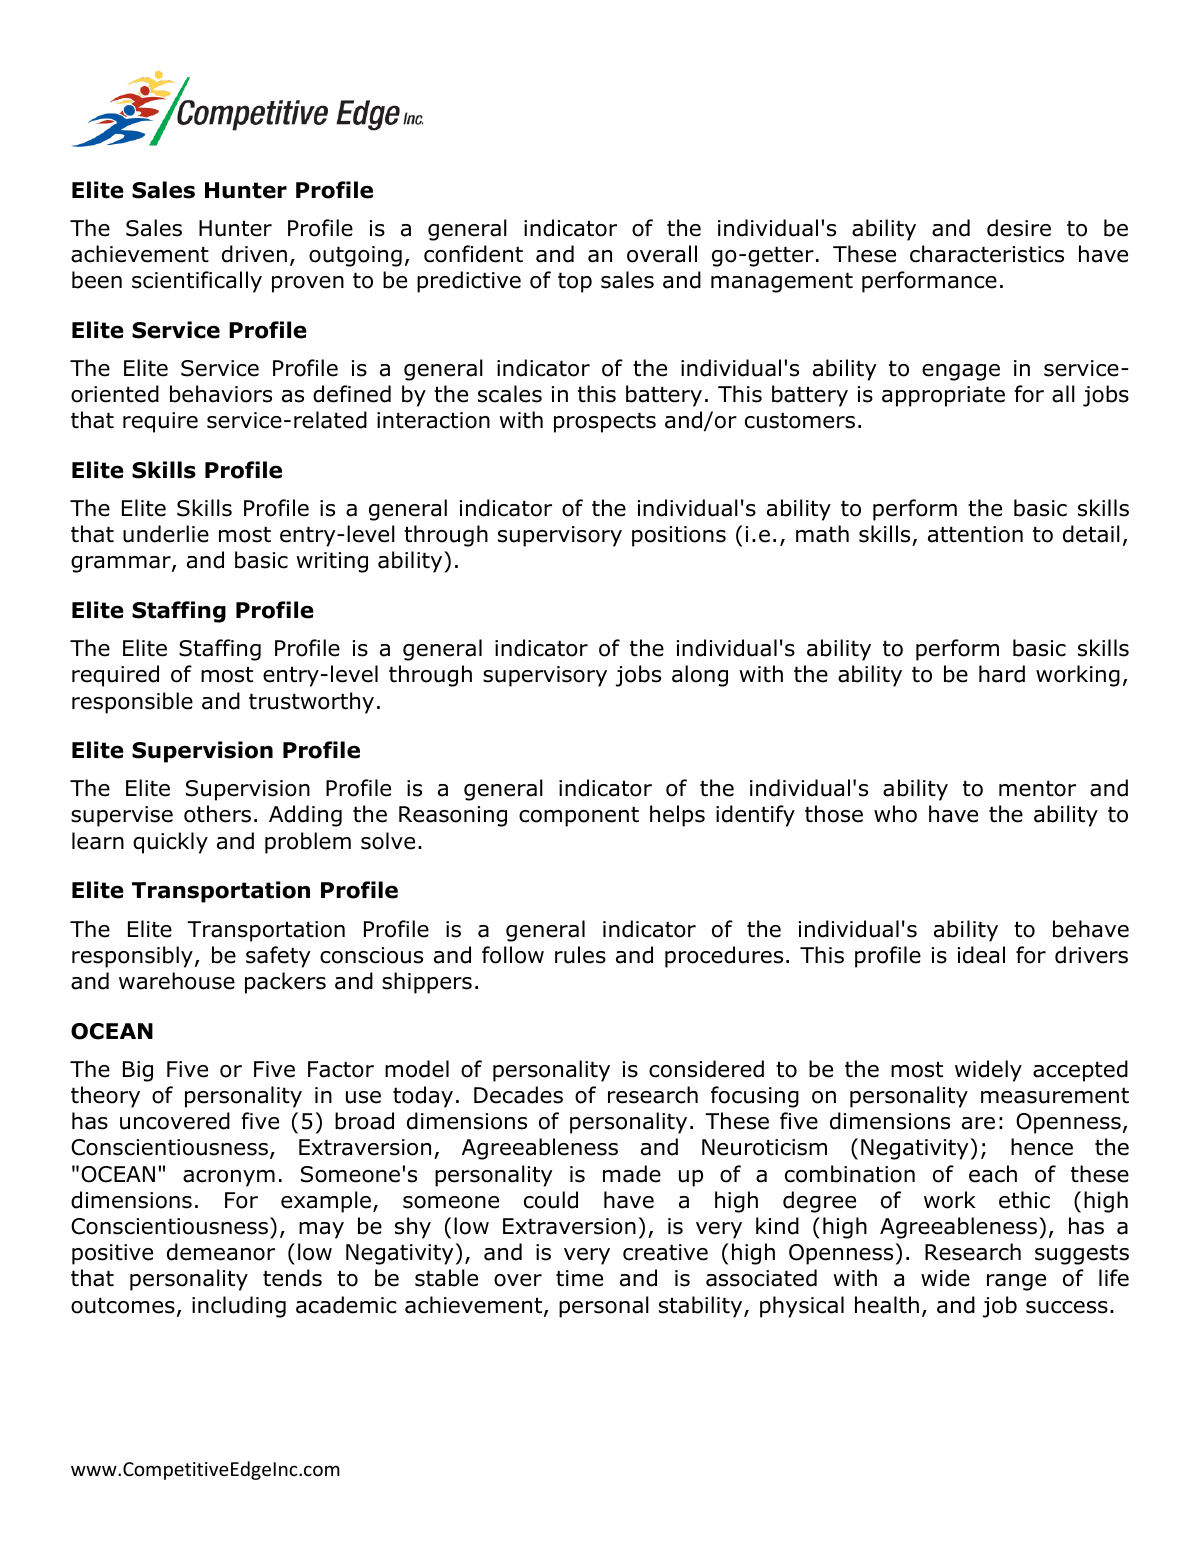  I want to click on attention, so click(975, 534).
